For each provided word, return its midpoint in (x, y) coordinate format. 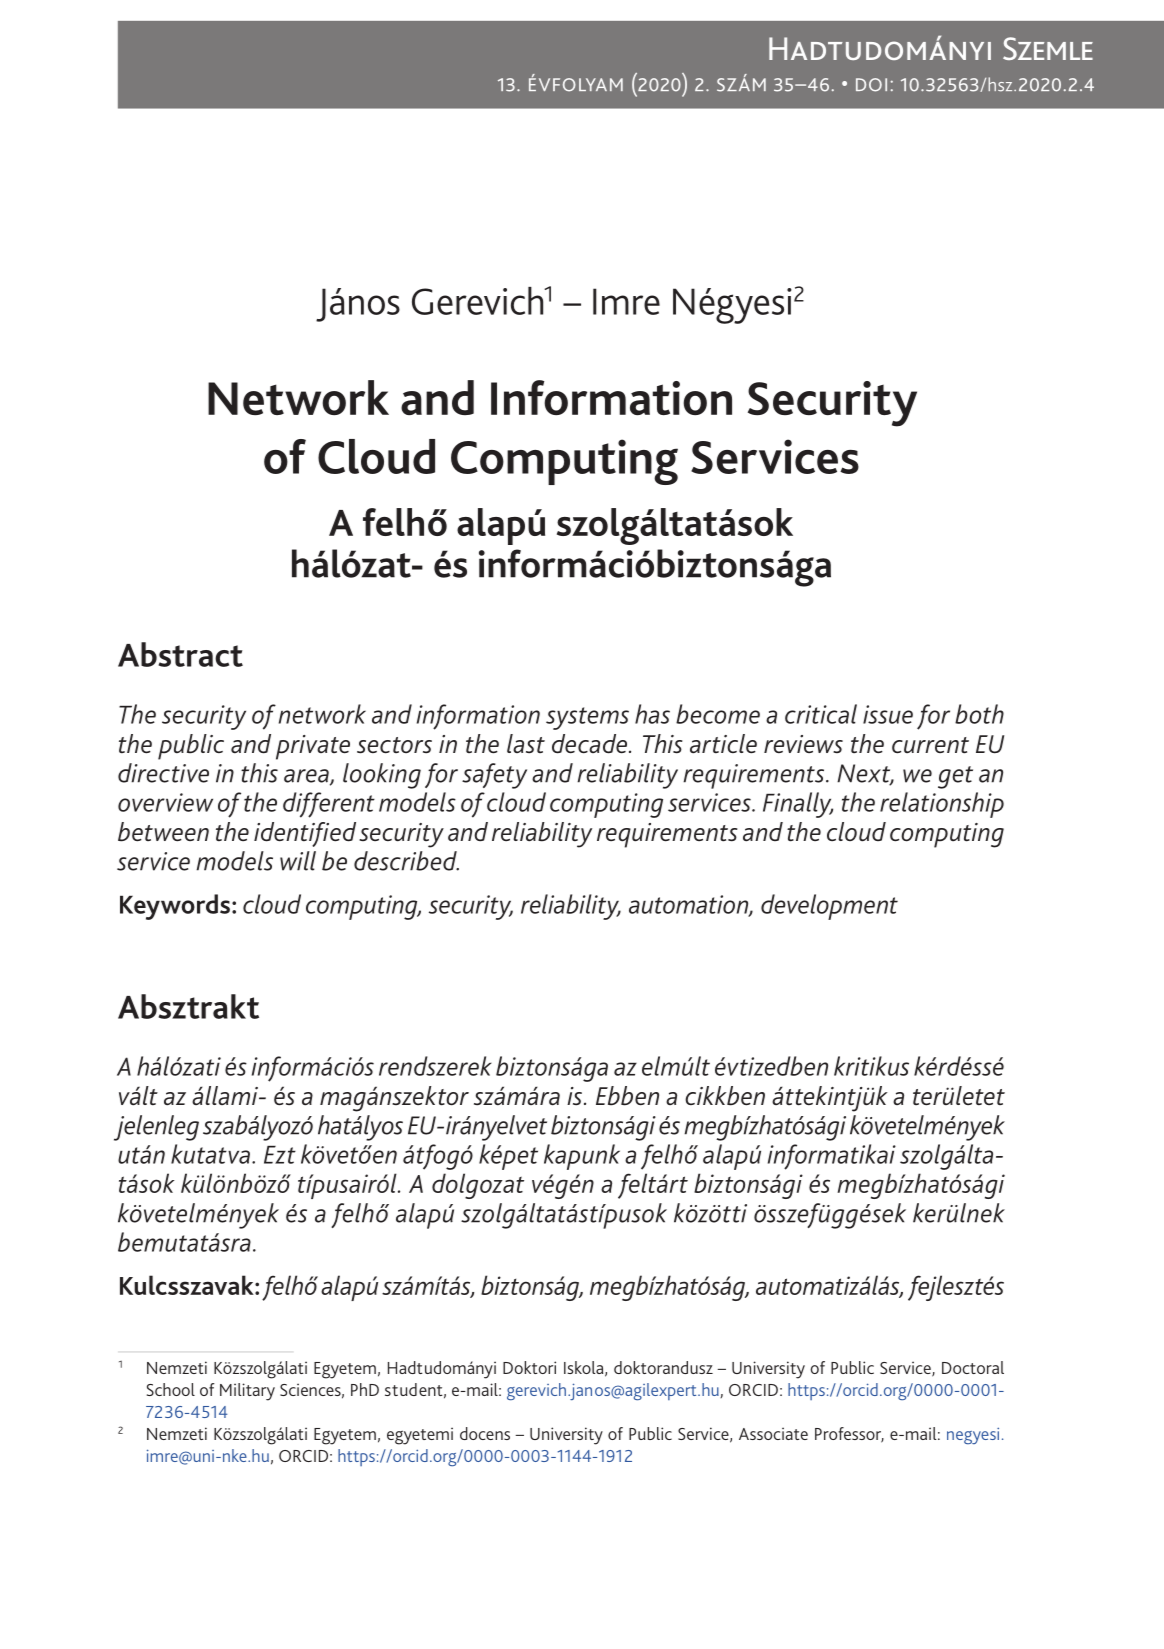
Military (247, 1392)
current (930, 745)
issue (888, 714)
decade (591, 744)
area (307, 777)
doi (871, 85)
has (652, 714)
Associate (773, 1433)
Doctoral (973, 1367)
